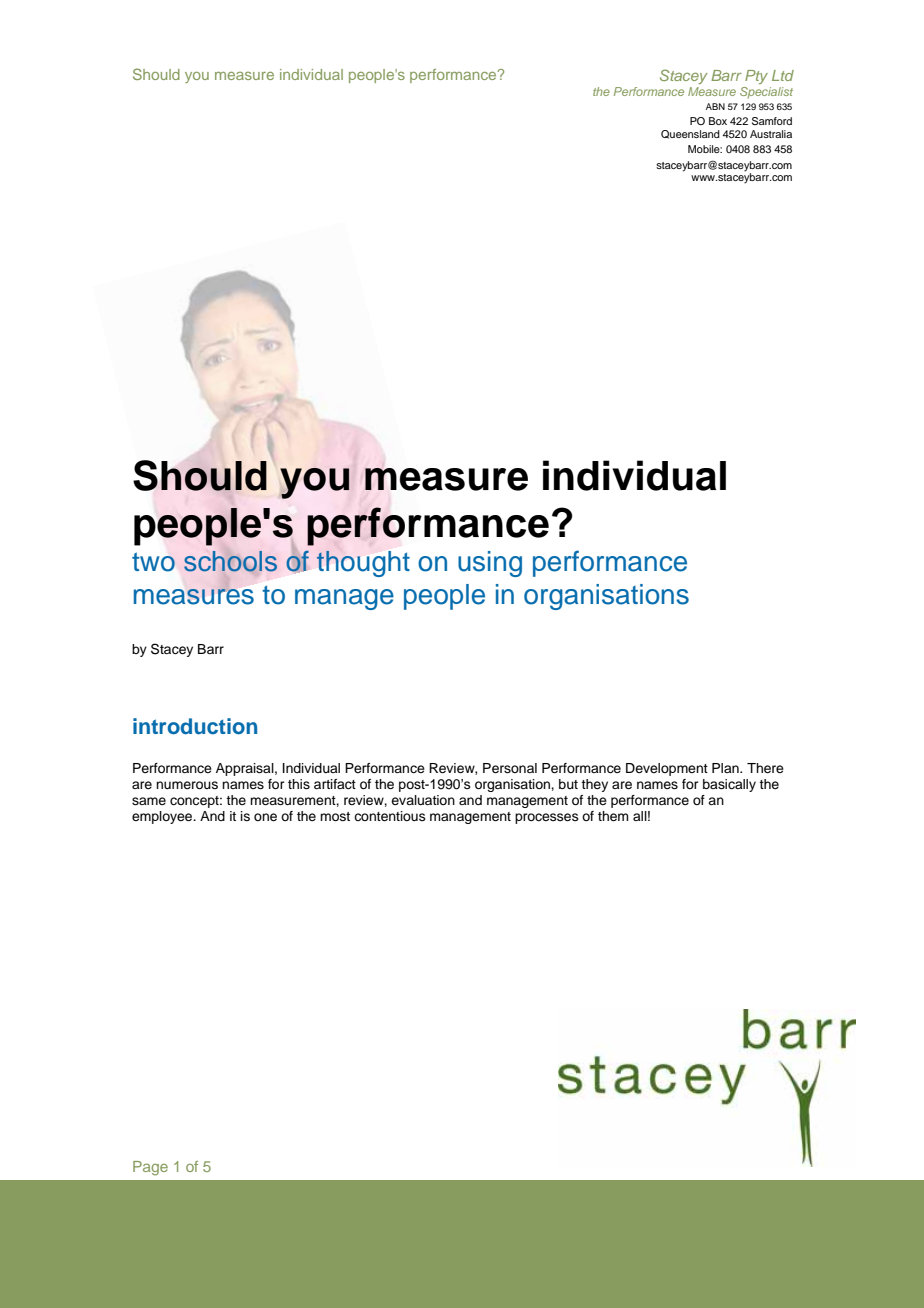 This screenshot has width=924, height=1308. What do you see at coordinates (150, 1168) in the screenshot?
I see `Page` at bounding box center [150, 1168].
